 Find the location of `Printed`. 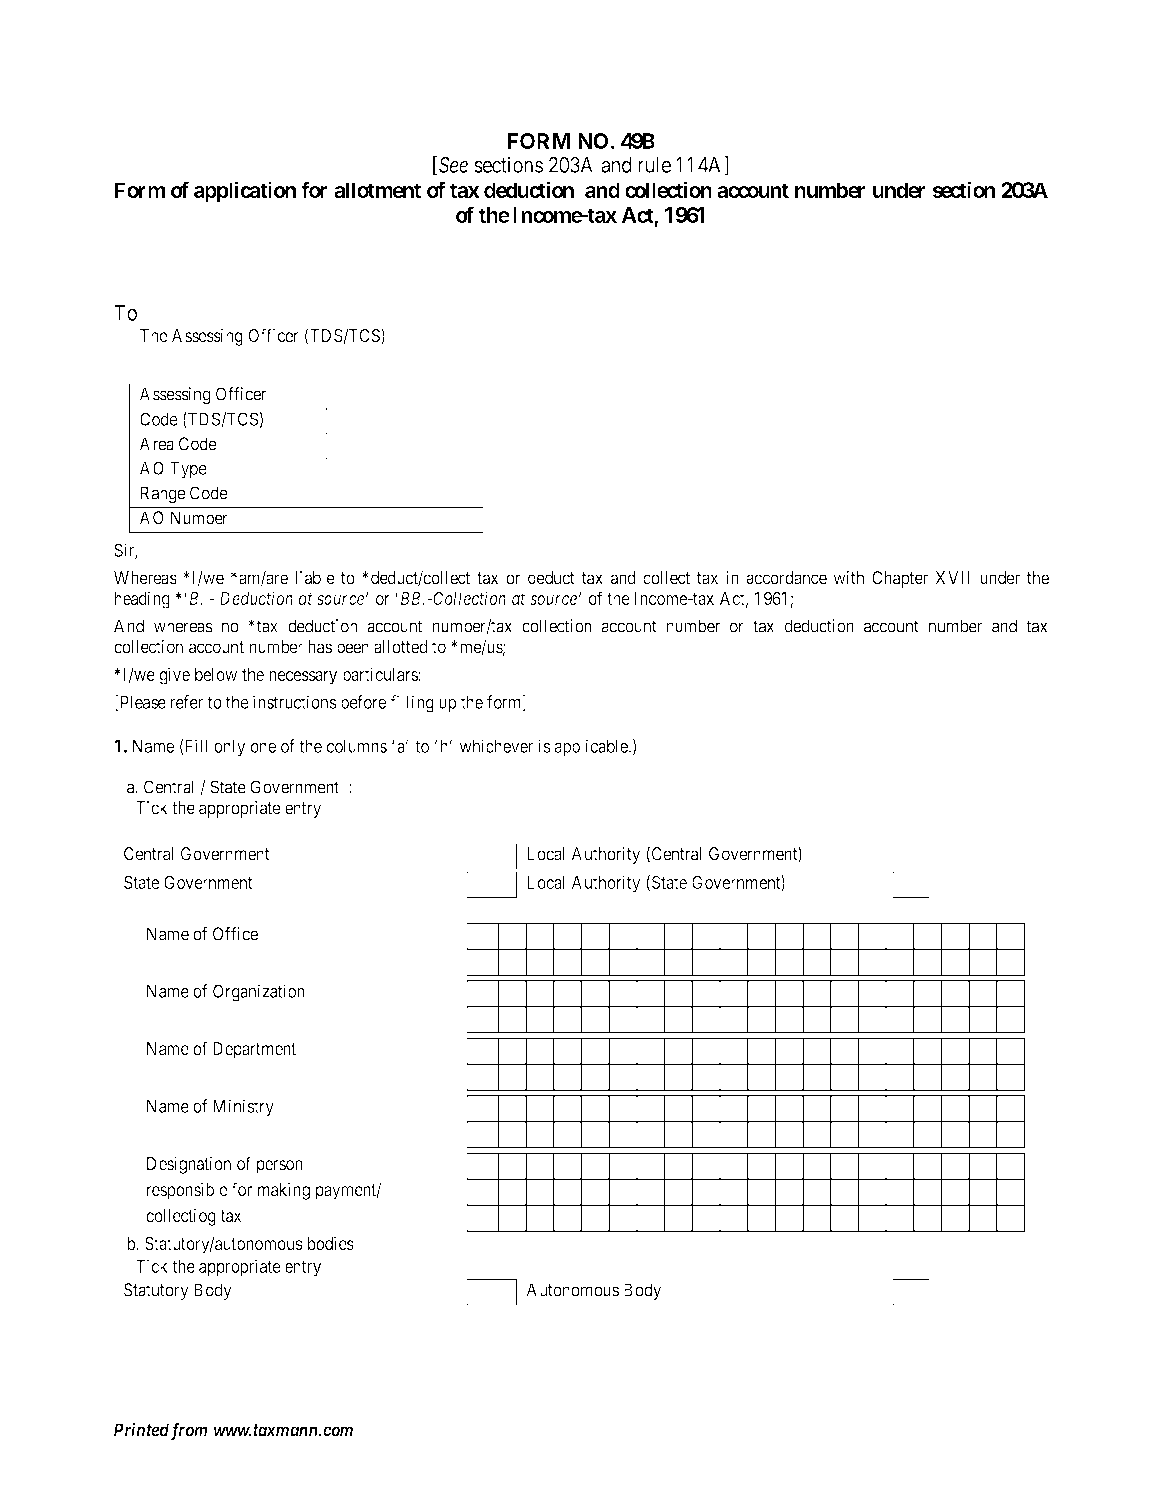

Printed is located at coordinates (141, 1429).
